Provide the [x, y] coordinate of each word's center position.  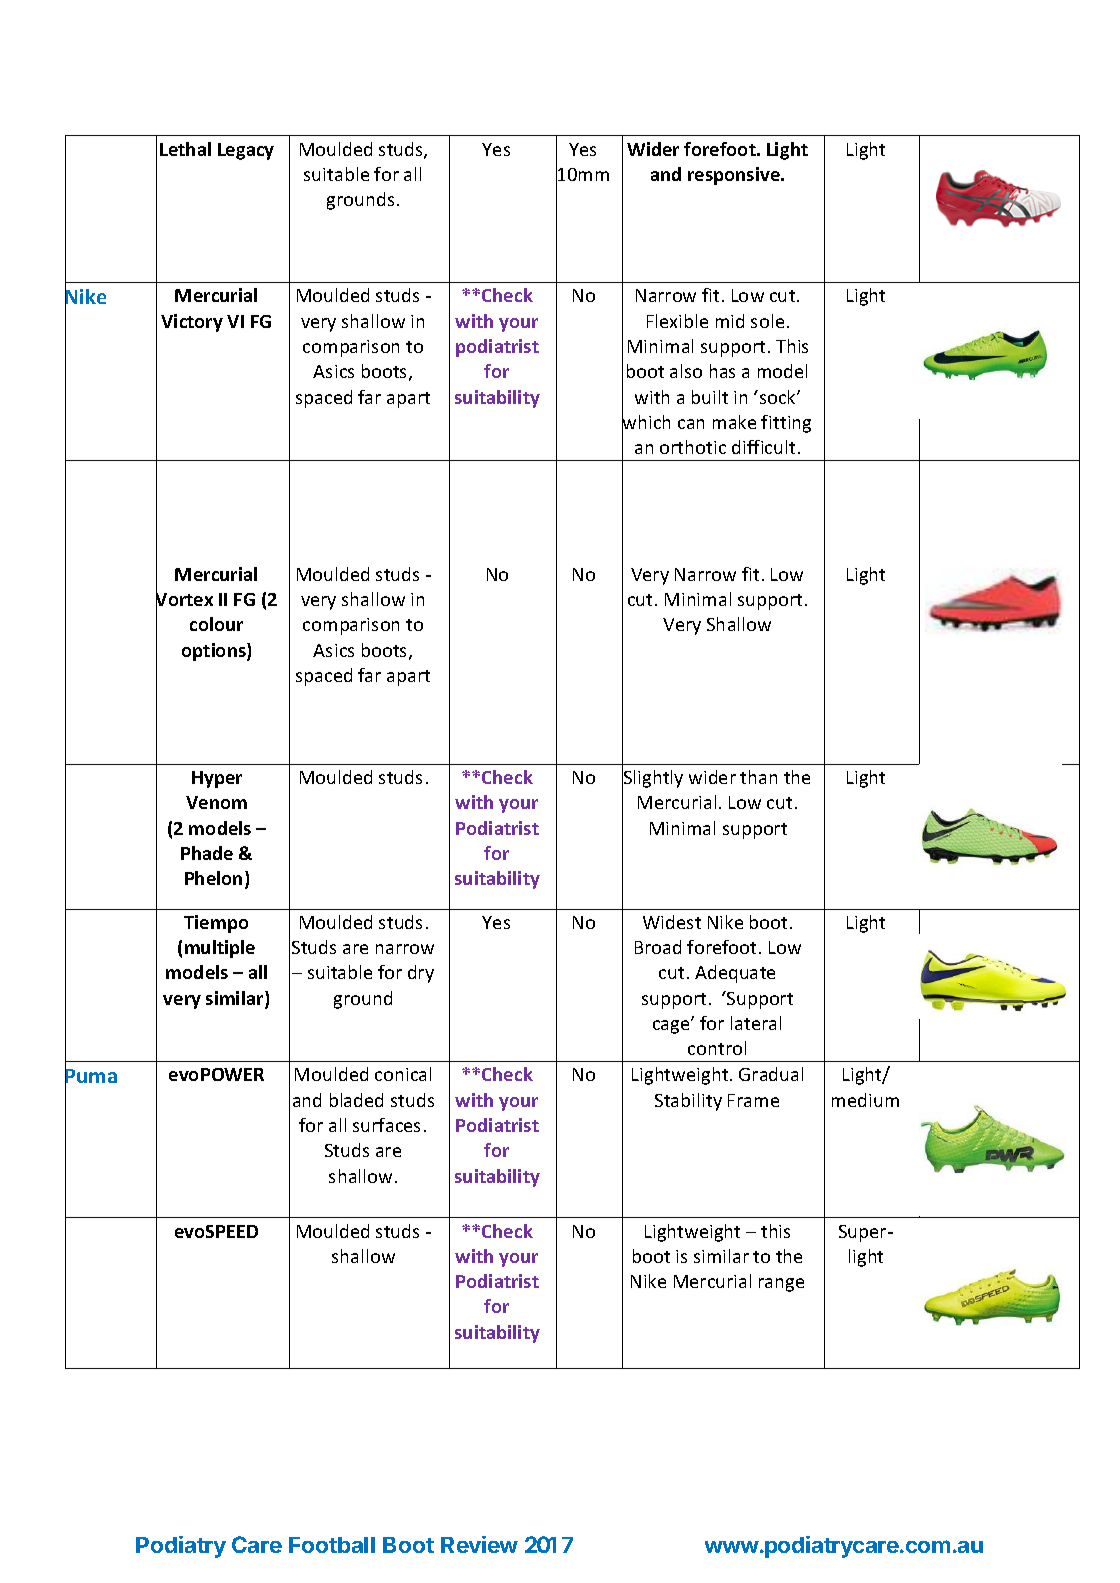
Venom [216, 802]
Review [479, 1544]
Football [332, 1545]
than [758, 777]
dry [421, 974]
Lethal [185, 149]
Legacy [246, 151]
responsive [735, 176]
